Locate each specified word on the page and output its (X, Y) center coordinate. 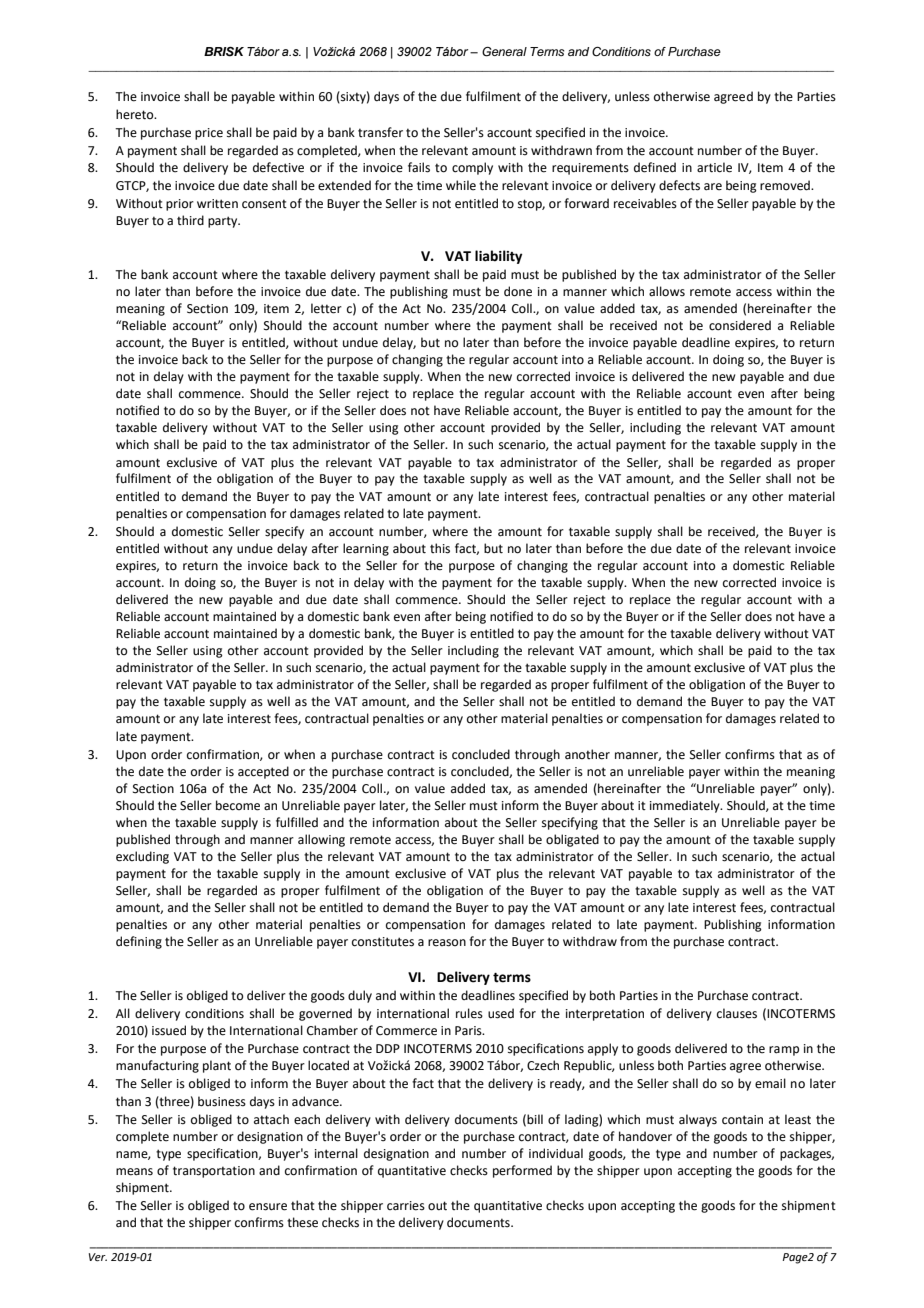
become (238, 805)
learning (366, 549)
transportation (214, 1172)
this (440, 548)
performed (522, 1171)
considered (740, 325)
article (714, 167)
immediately (686, 806)
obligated (572, 840)
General (504, 52)
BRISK (224, 52)
